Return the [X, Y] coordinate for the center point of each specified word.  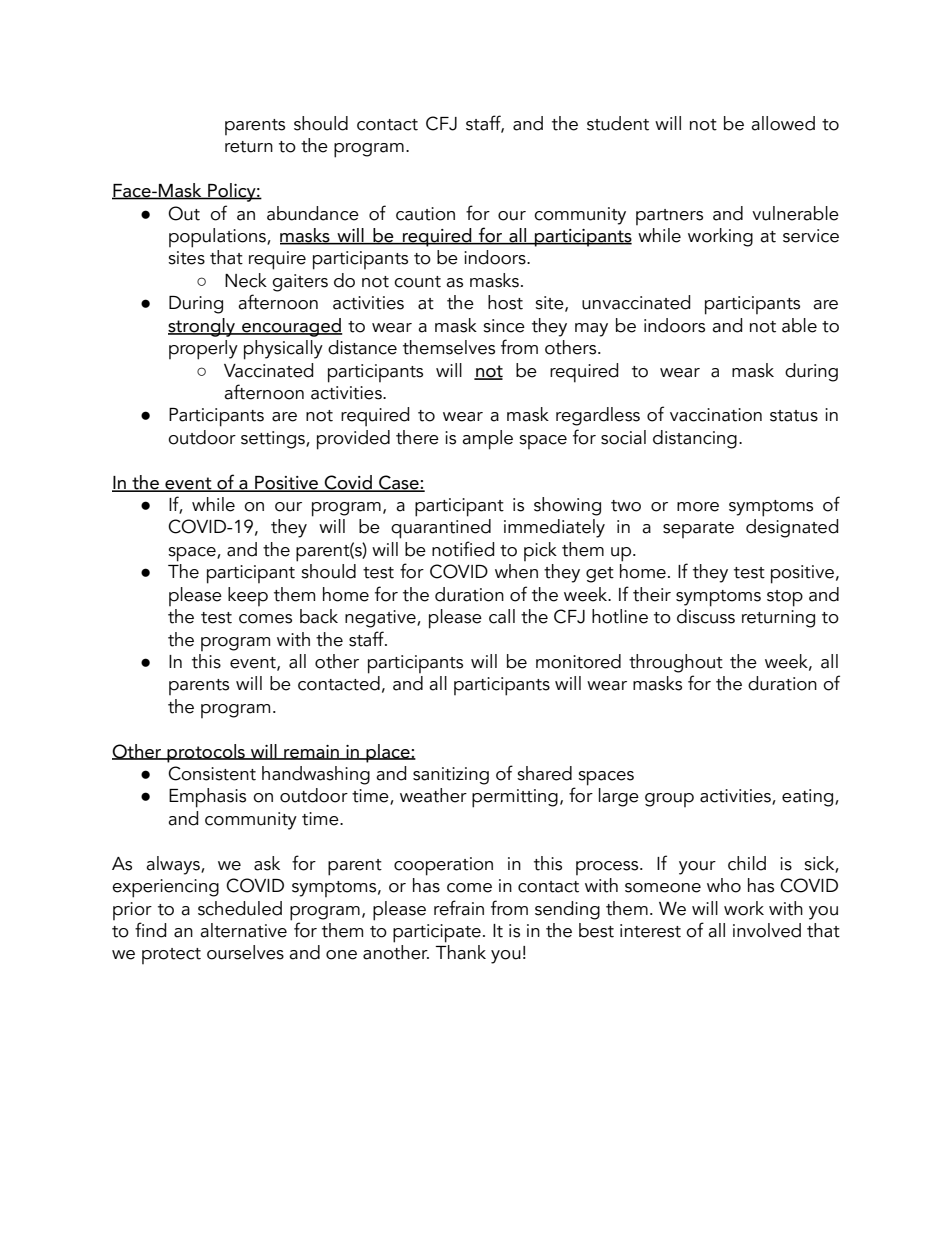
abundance [313, 213]
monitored [578, 661]
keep [248, 596]
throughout [676, 663]
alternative [243, 930]
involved [767, 930]
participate [437, 933]
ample [487, 440]
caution [425, 214]
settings [274, 440]
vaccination [716, 415]
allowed [783, 123]
